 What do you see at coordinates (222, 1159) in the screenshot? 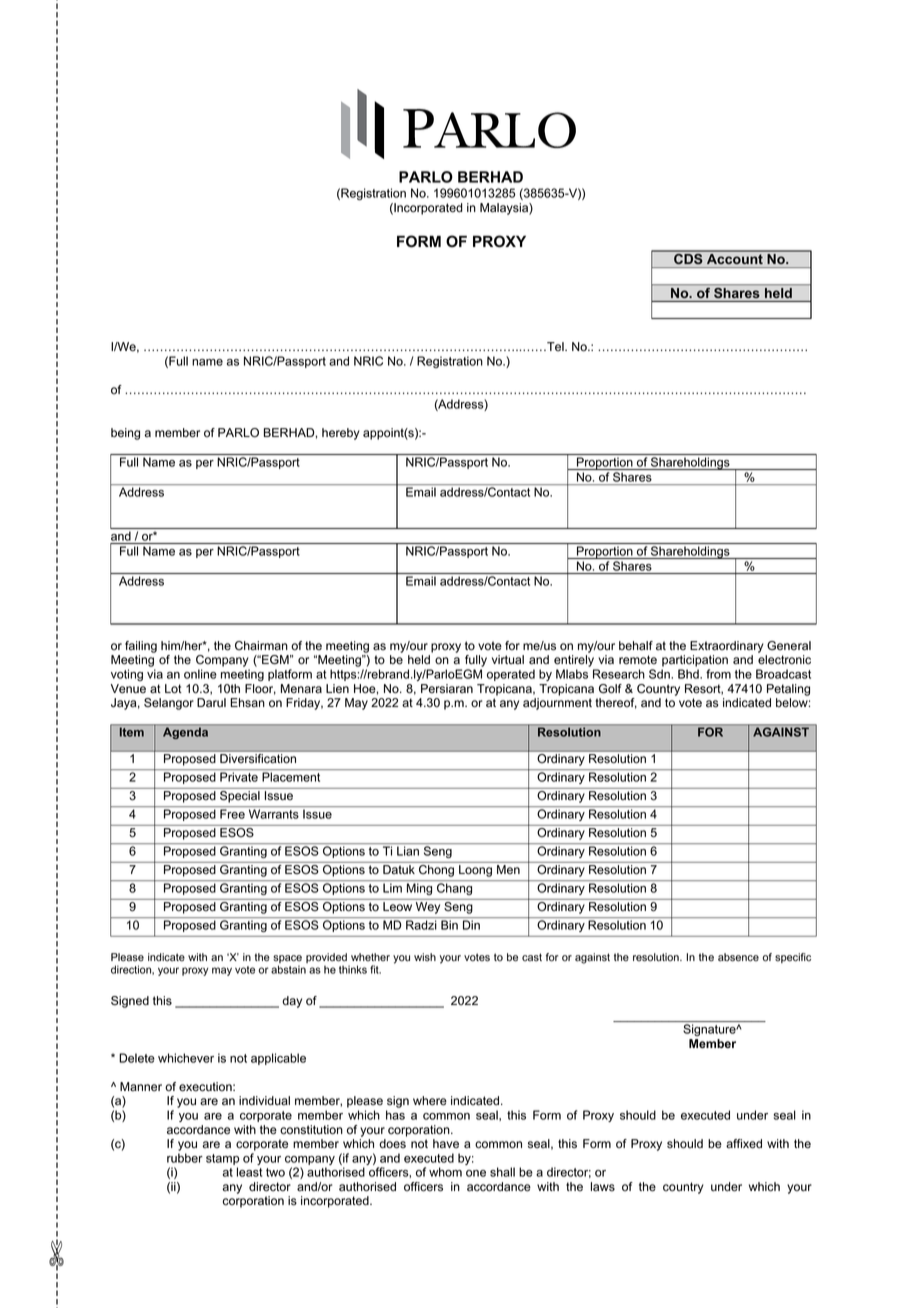
I see `stamp` at bounding box center [222, 1159].
